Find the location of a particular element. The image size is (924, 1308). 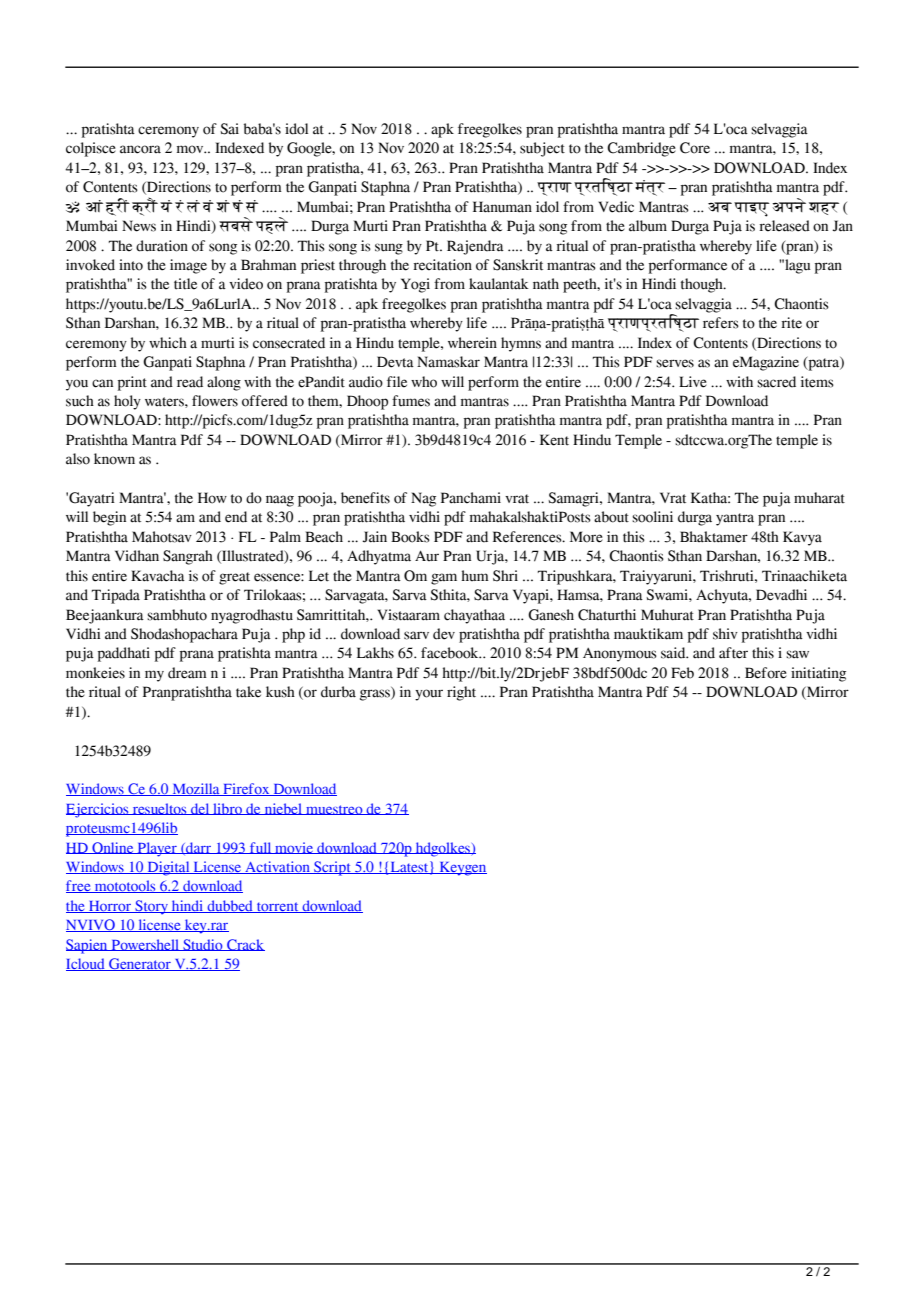

Aur is located at coordinates (427, 555).
